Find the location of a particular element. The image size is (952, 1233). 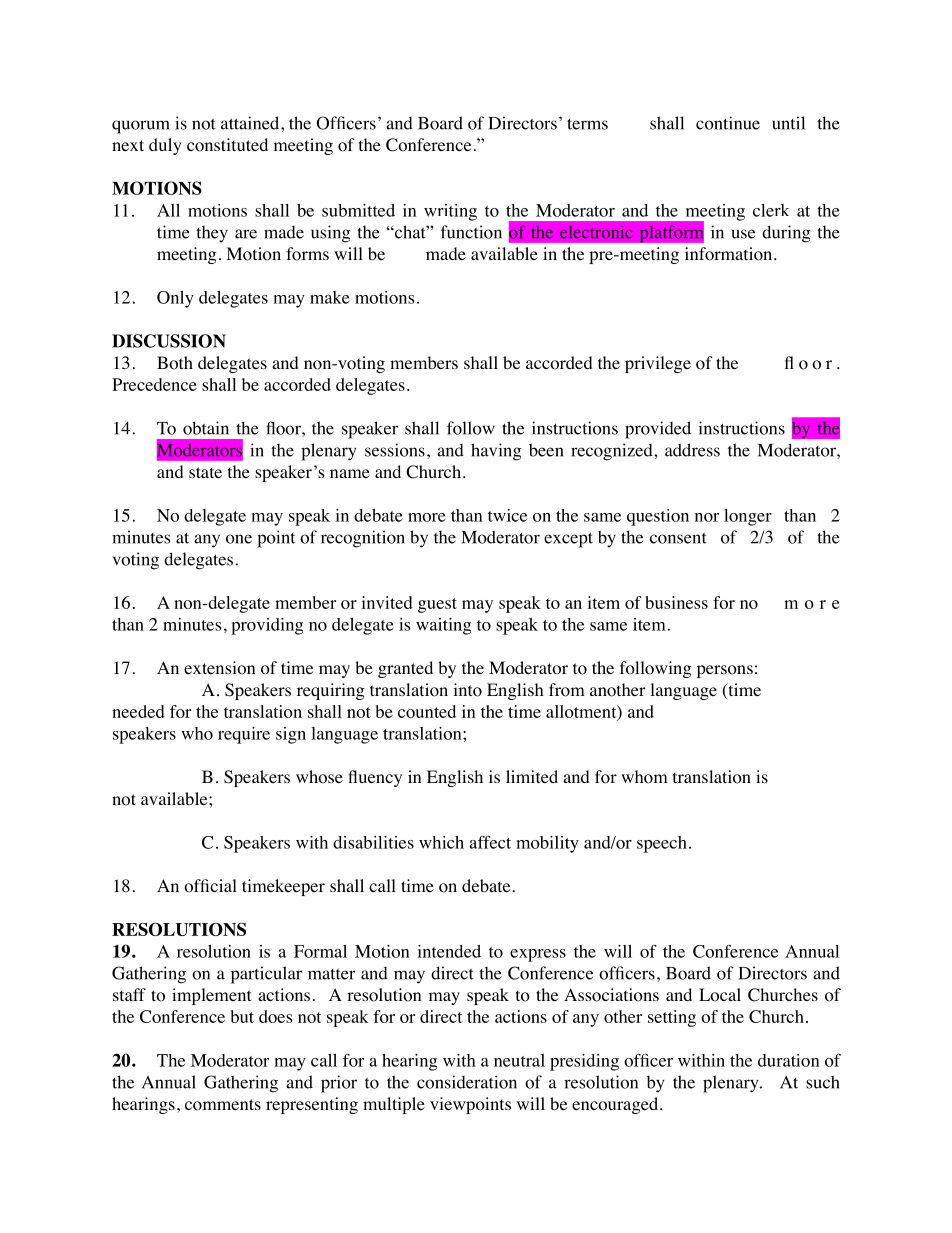

providing is located at coordinates (267, 626).
